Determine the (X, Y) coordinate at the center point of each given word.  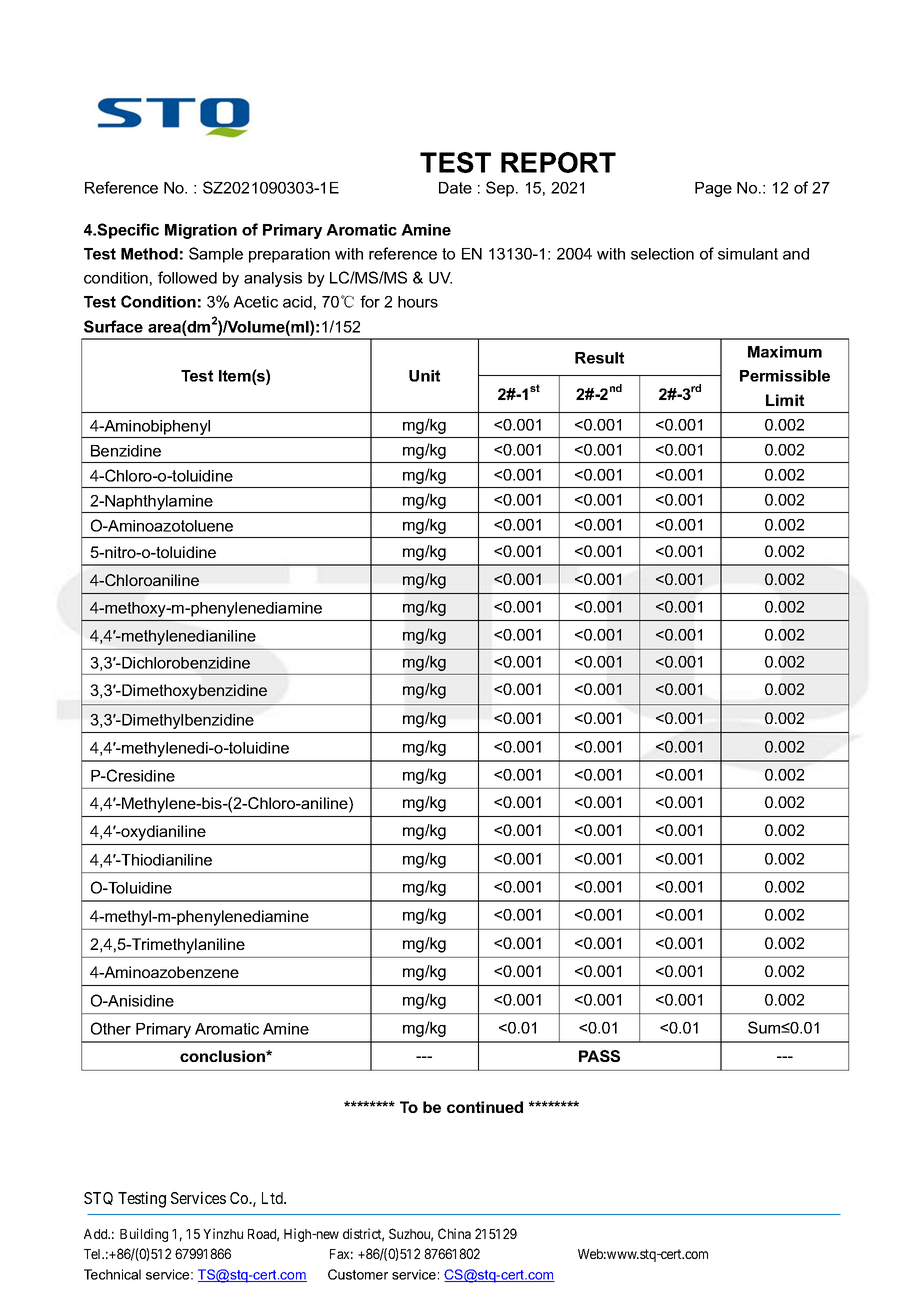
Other (111, 1028)
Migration (201, 231)
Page (713, 189)
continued (485, 1107)
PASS (599, 1056)
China (454, 1233)
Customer (358, 1274)
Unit (424, 376)
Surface (113, 326)
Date (455, 188)
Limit (785, 400)
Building (144, 1235)
